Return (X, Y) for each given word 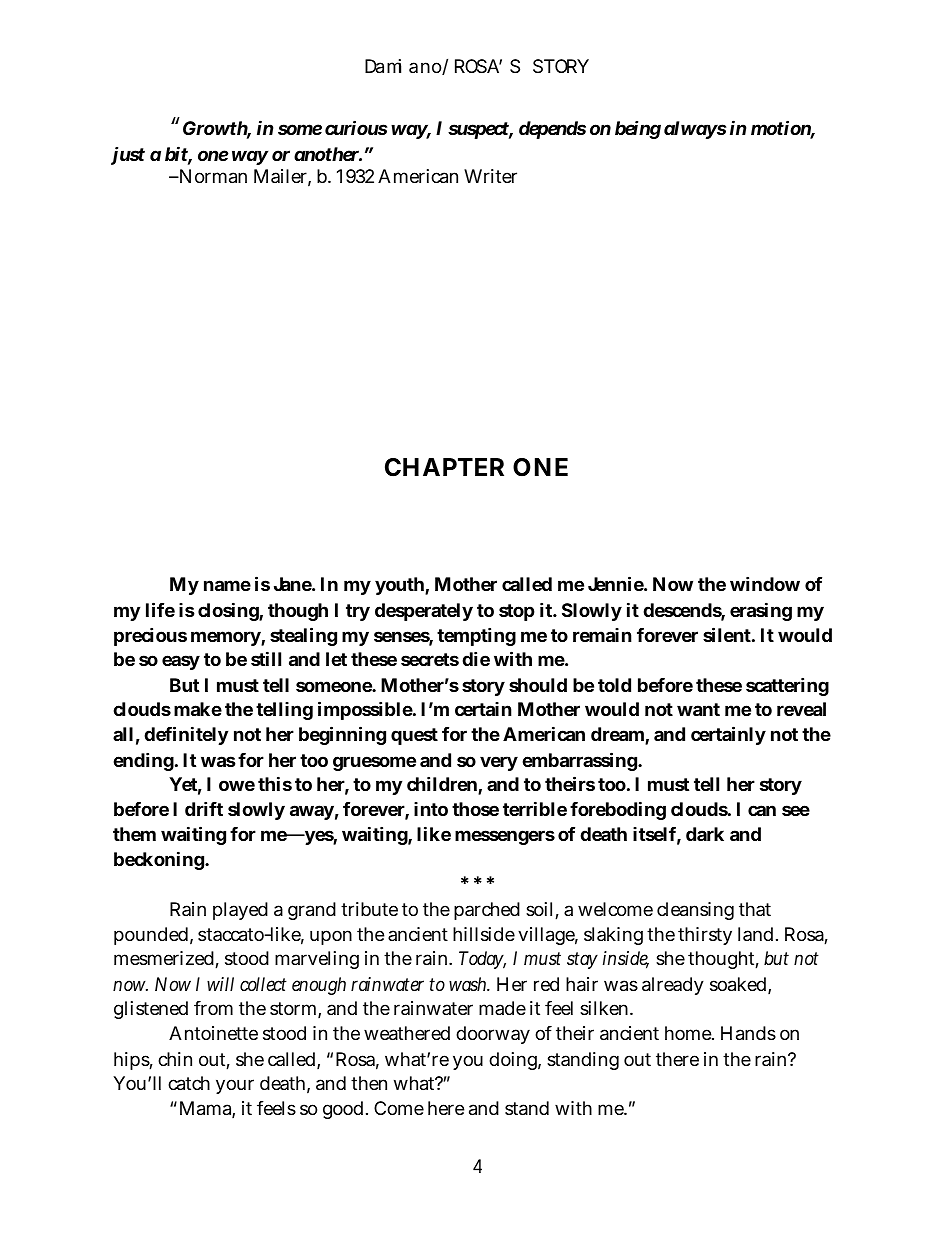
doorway (493, 1035)
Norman (212, 176)
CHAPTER (444, 467)
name (227, 585)
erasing (761, 611)
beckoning (160, 860)
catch (189, 1083)
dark (705, 834)
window (765, 583)
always (695, 130)
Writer (490, 176)
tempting (476, 636)
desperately (424, 612)
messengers (505, 837)
